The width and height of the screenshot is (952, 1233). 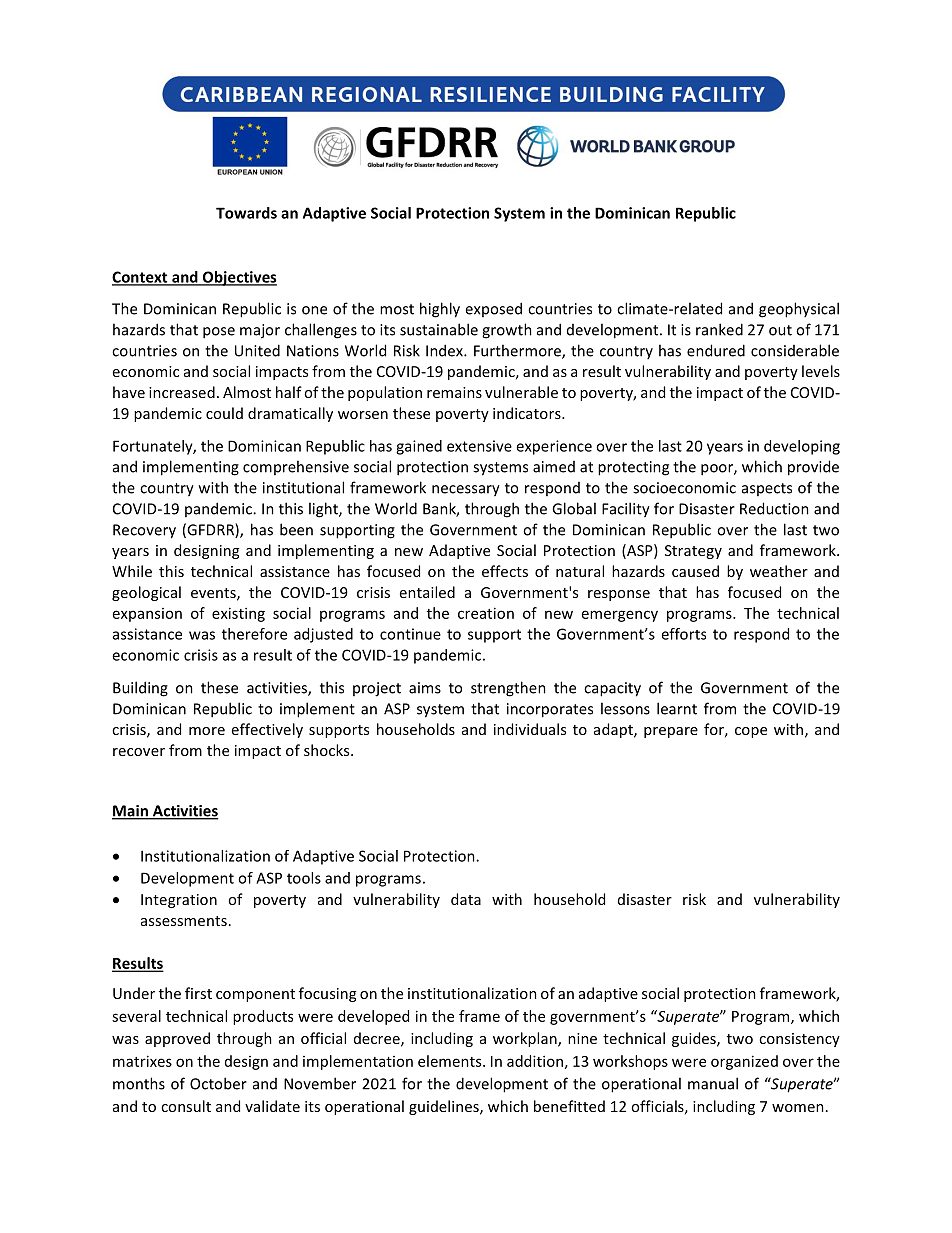 What do you see at coordinates (246, 213) in the screenshot?
I see `Towards` at bounding box center [246, 213].
